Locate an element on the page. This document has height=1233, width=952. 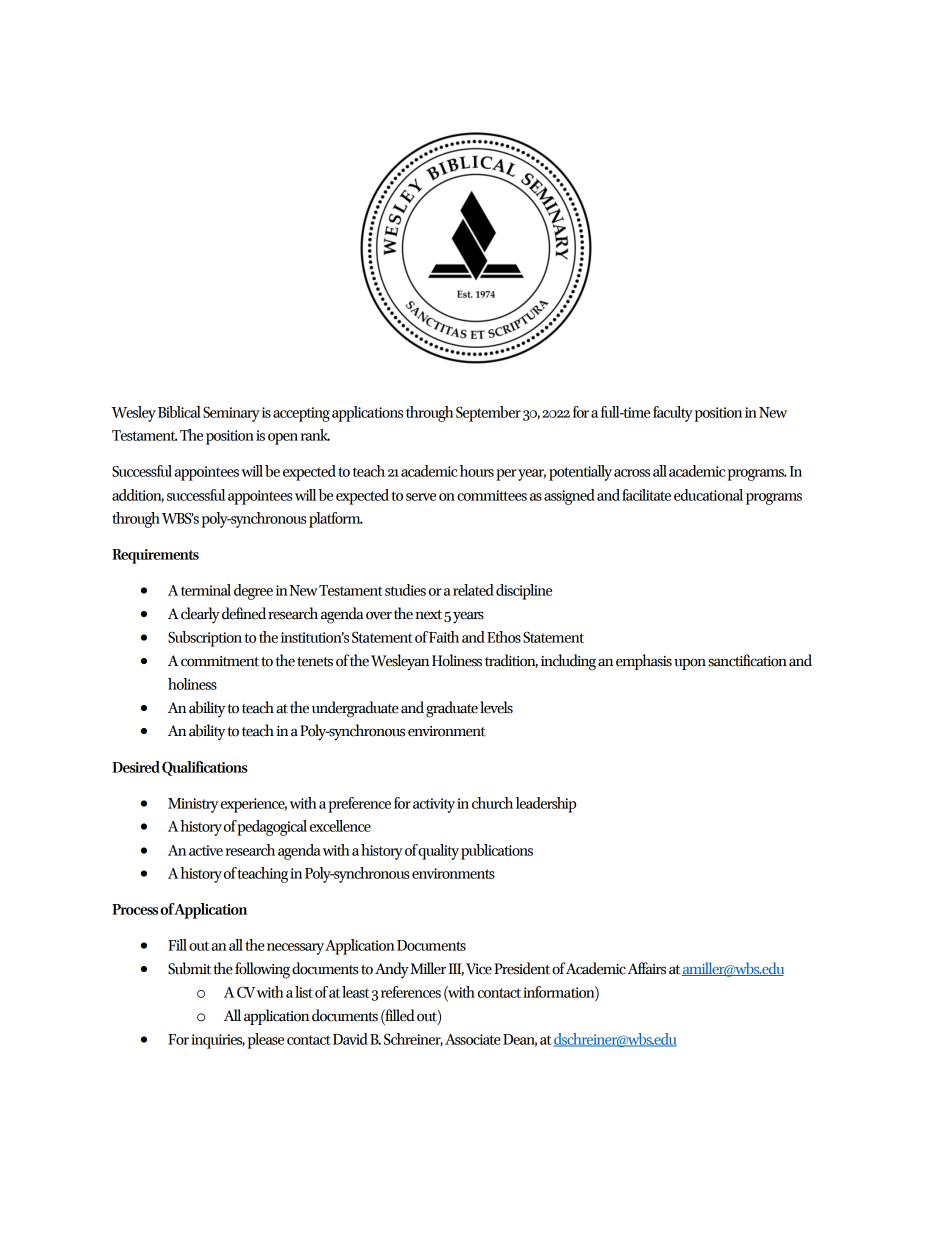
Affairs is located at coordinates (647, 968).
